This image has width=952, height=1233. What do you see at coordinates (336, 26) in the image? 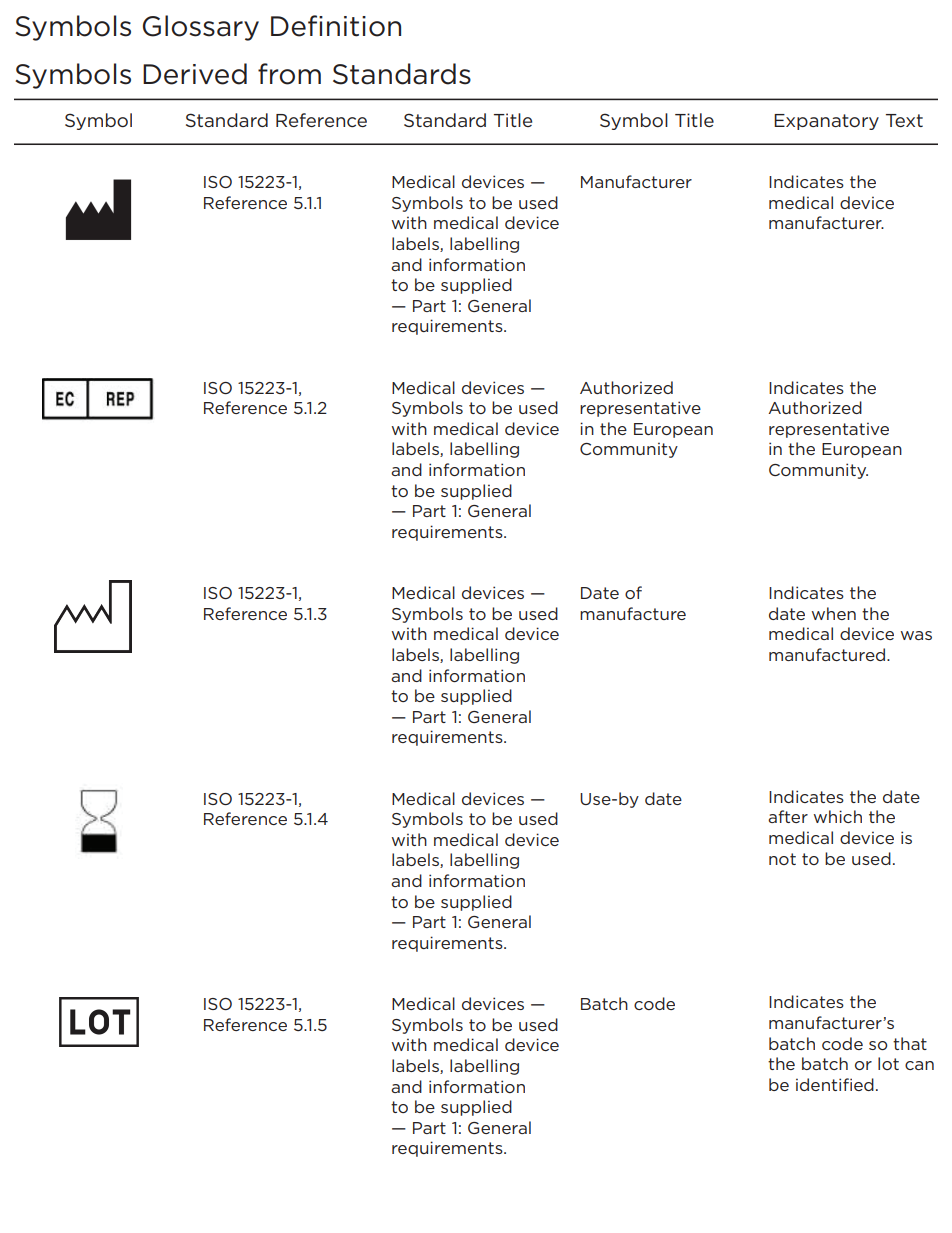
I see `Definition` at bounding box center [336, 26].
